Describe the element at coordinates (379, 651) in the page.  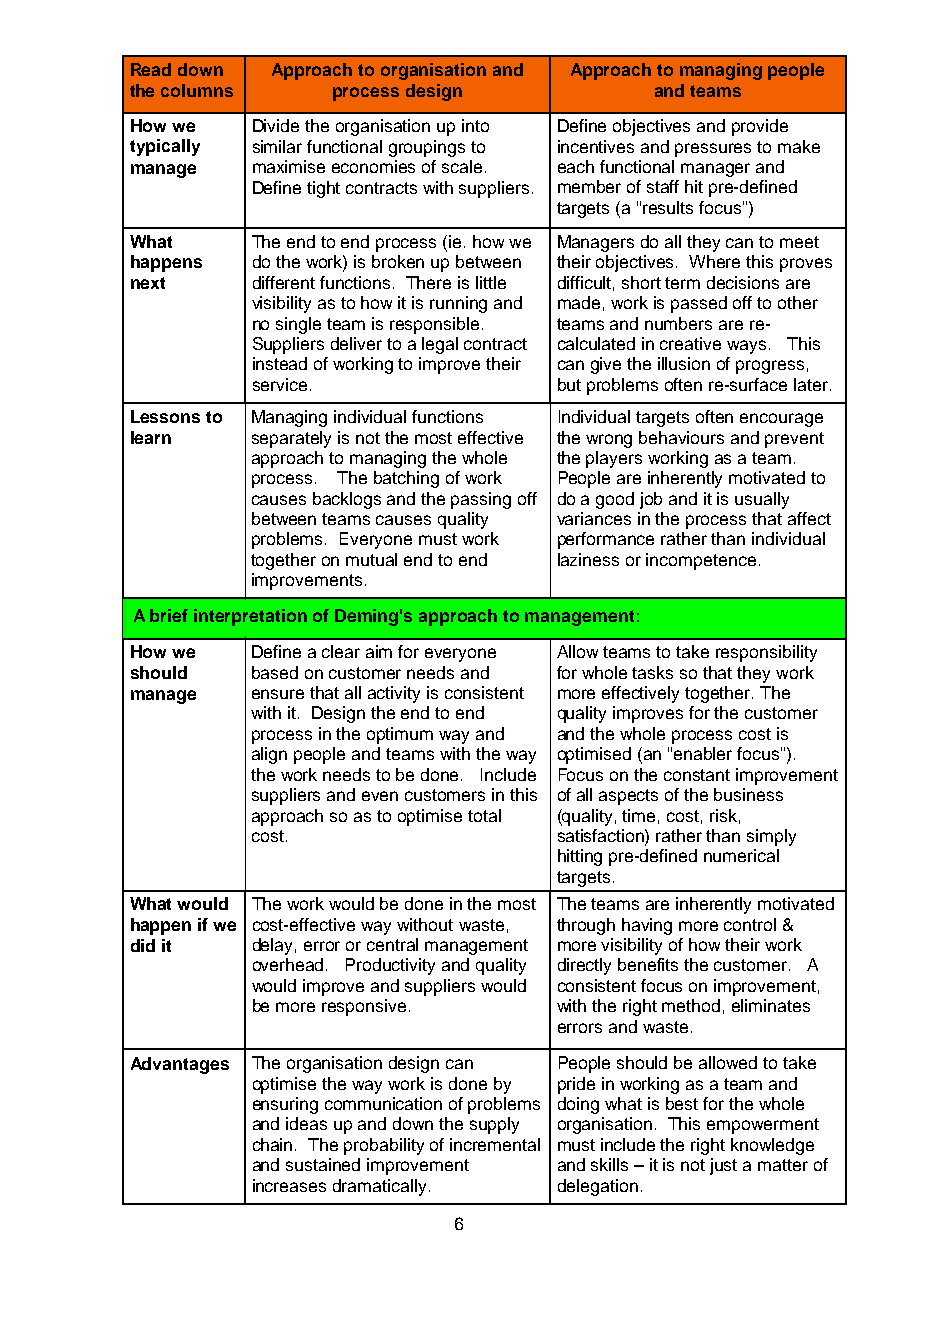
I see `aim` at that location.
